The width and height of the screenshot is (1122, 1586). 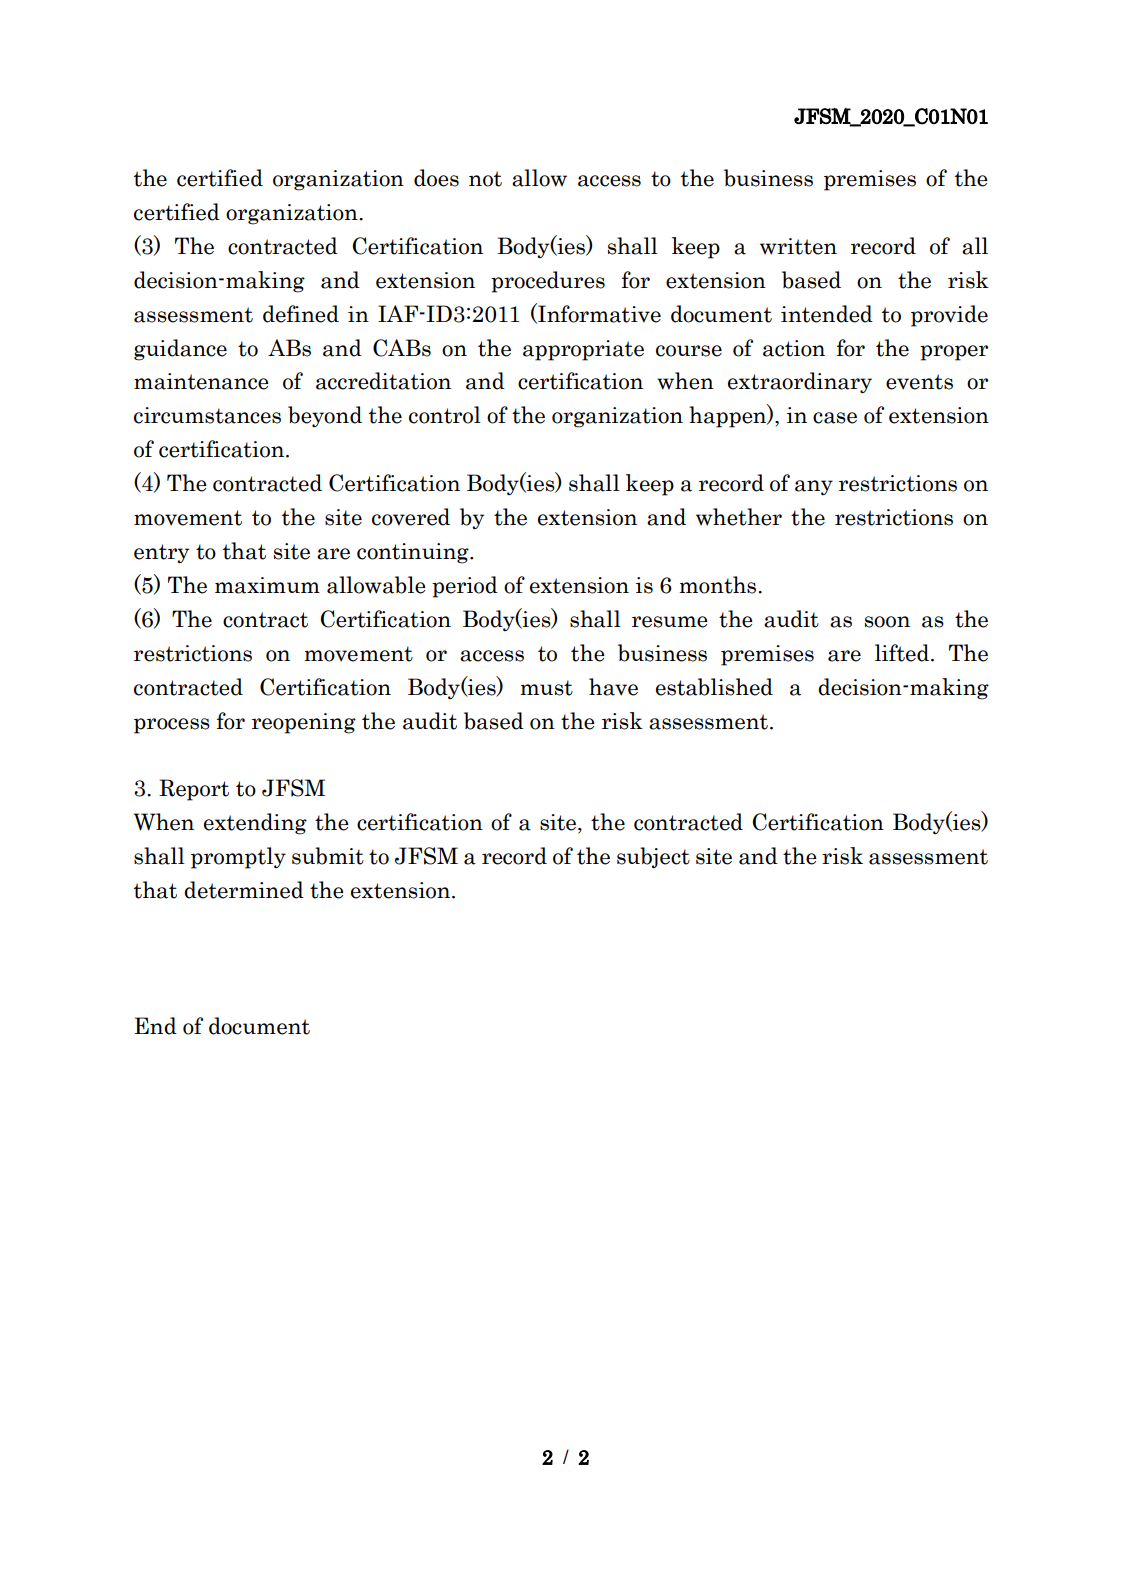 What do you see at coordinates (798, 246) in the screenshot?
I see `written` at bounding box center [798, 246].
